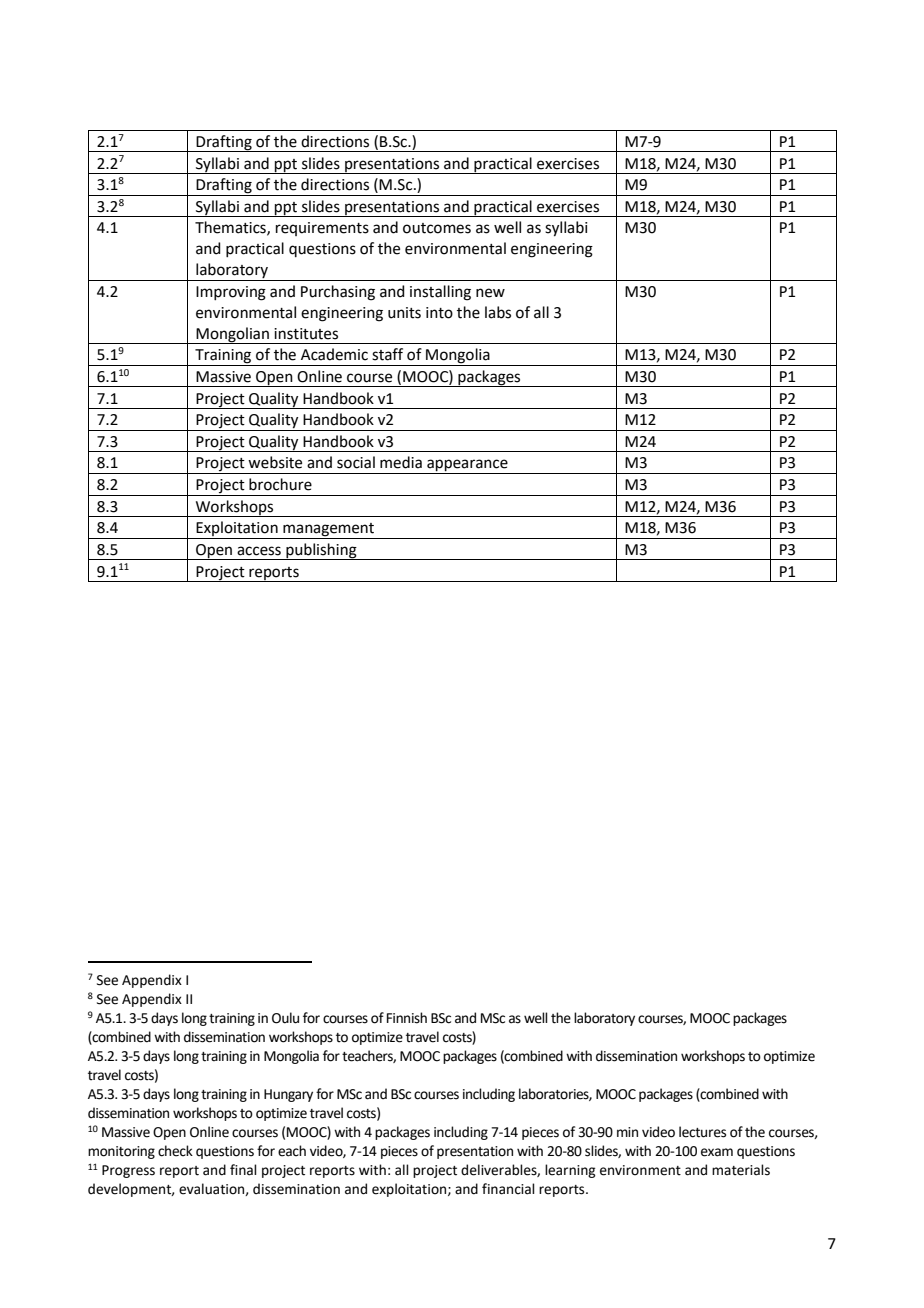 Image resolution: width=924 pixels, height=1308 pixels. I want to click on new, so click(490, 293).
